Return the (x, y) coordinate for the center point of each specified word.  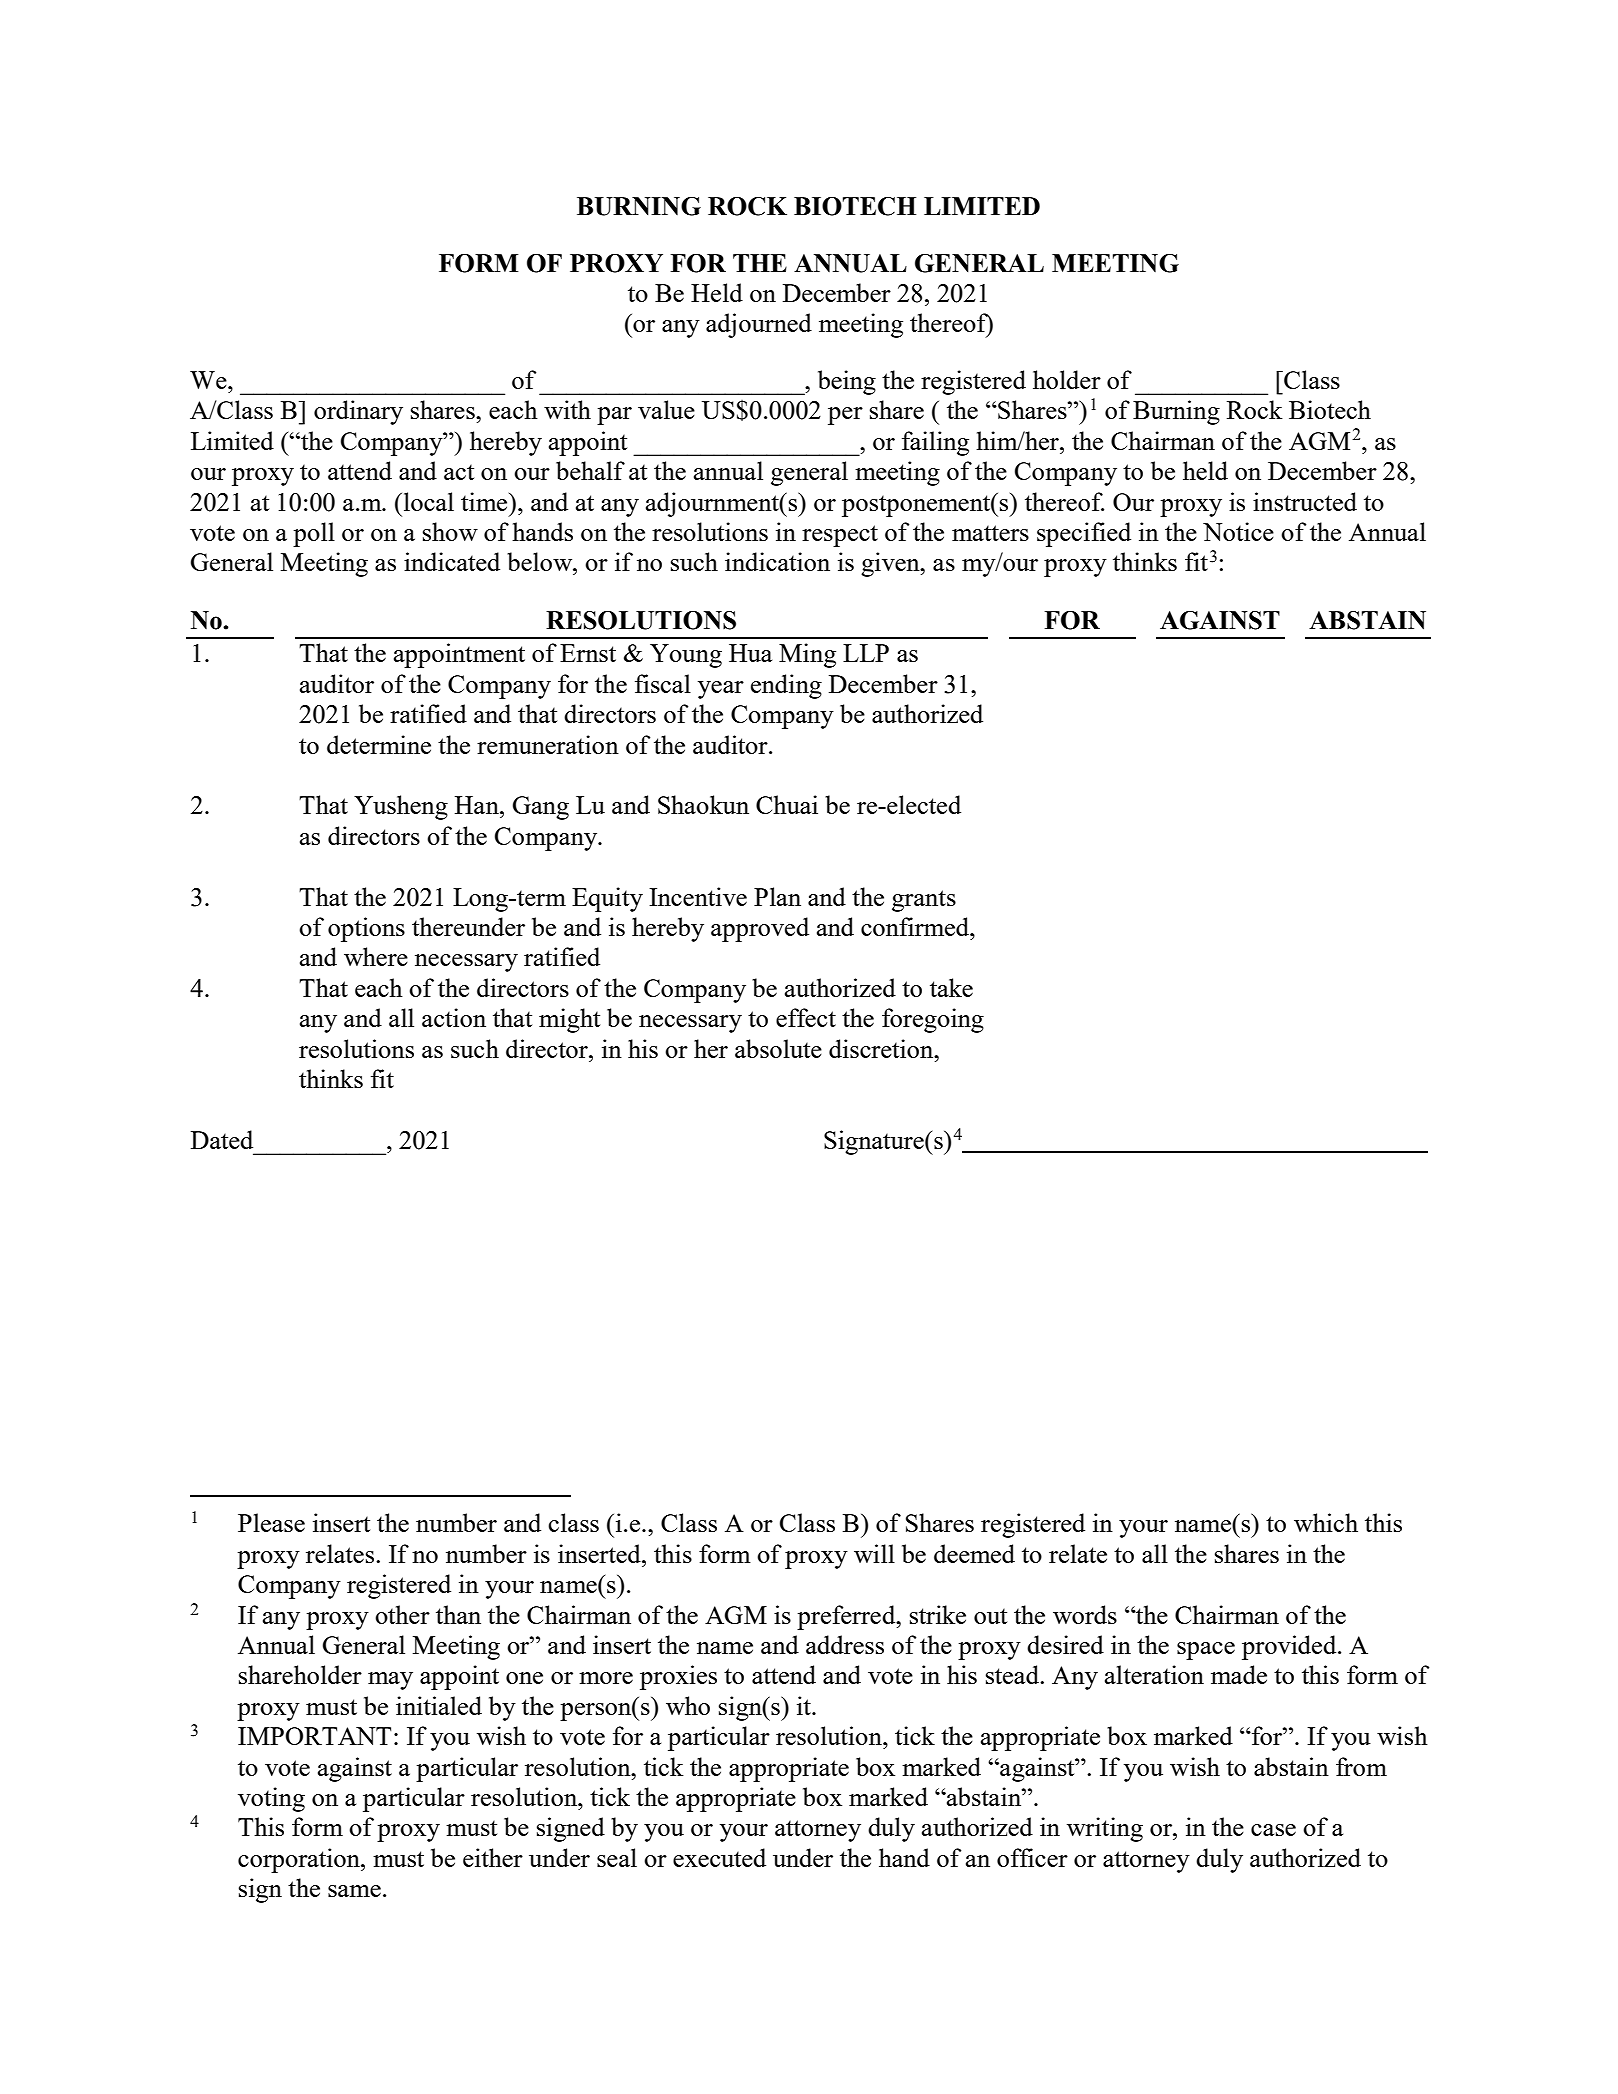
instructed (1305, 501)
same (354, 1891)
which (1326, 1522)
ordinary (358, 412)
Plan (777, 896)
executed (719, 1857)
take (951, 987)
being (847, 382)
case (1273, 1830)
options (366, 929)
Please (271, 1522)
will (874, 1553)
